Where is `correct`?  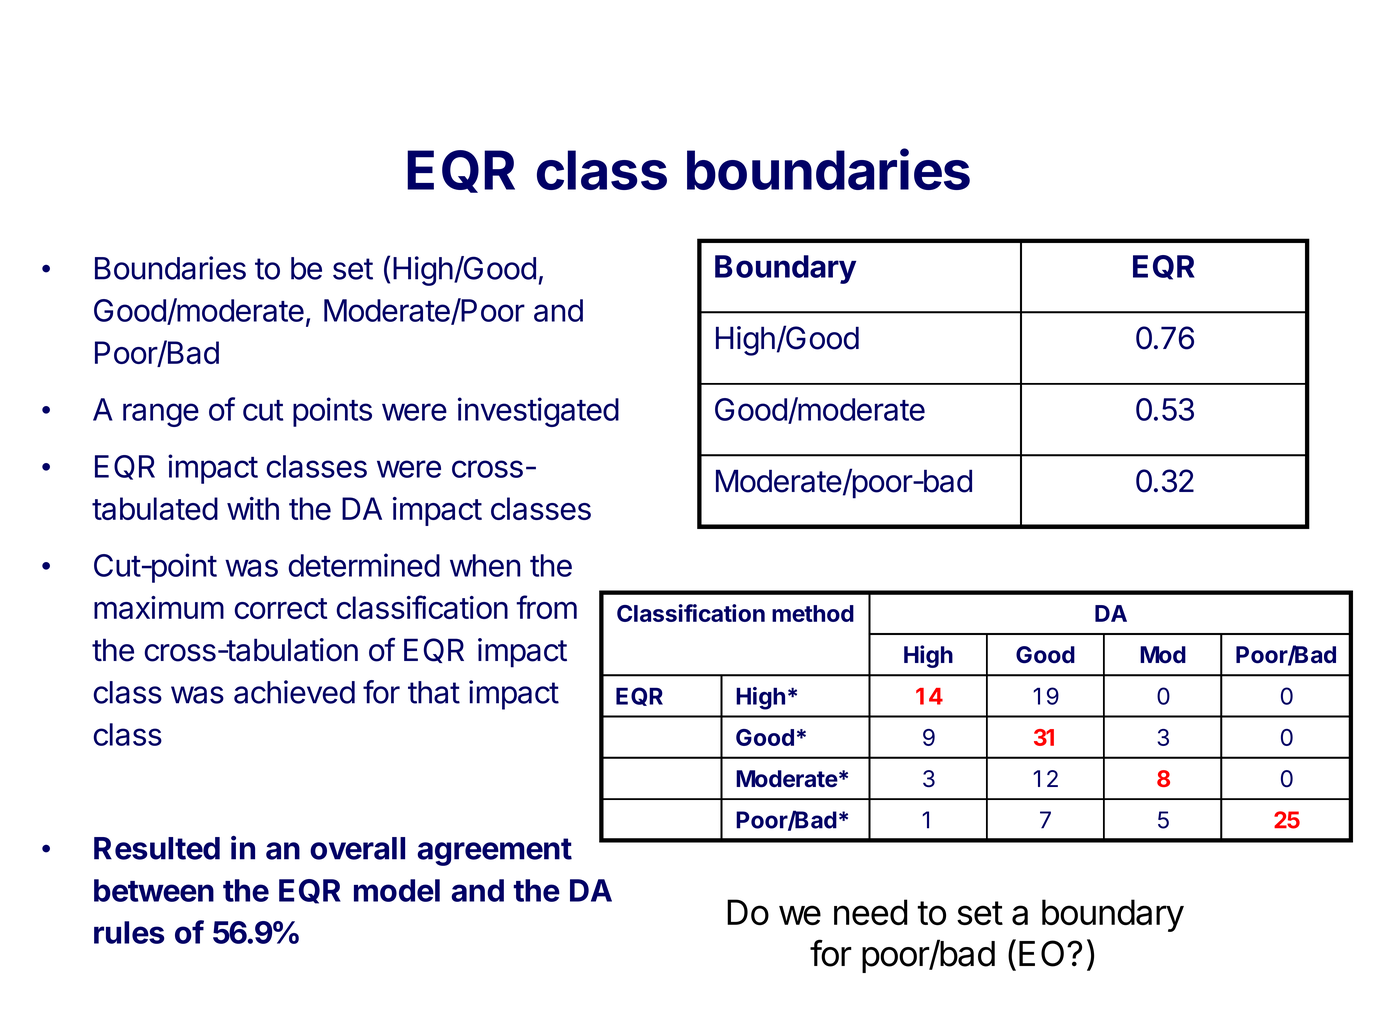
correct is located at coordinates (281, 608).
